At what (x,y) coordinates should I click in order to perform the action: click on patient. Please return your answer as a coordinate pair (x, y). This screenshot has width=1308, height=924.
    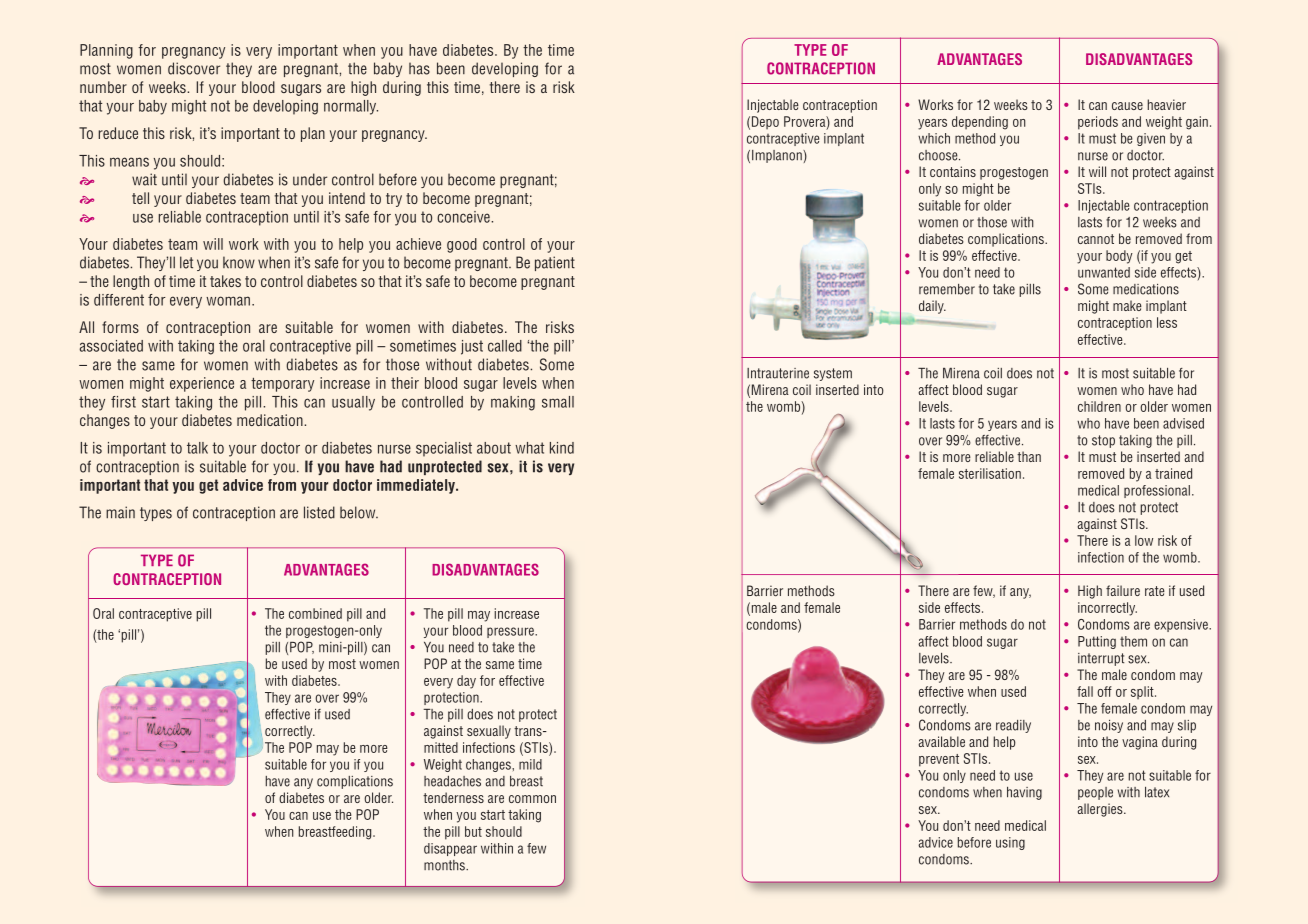
    Looking at the image, I should click on (555, 263).
